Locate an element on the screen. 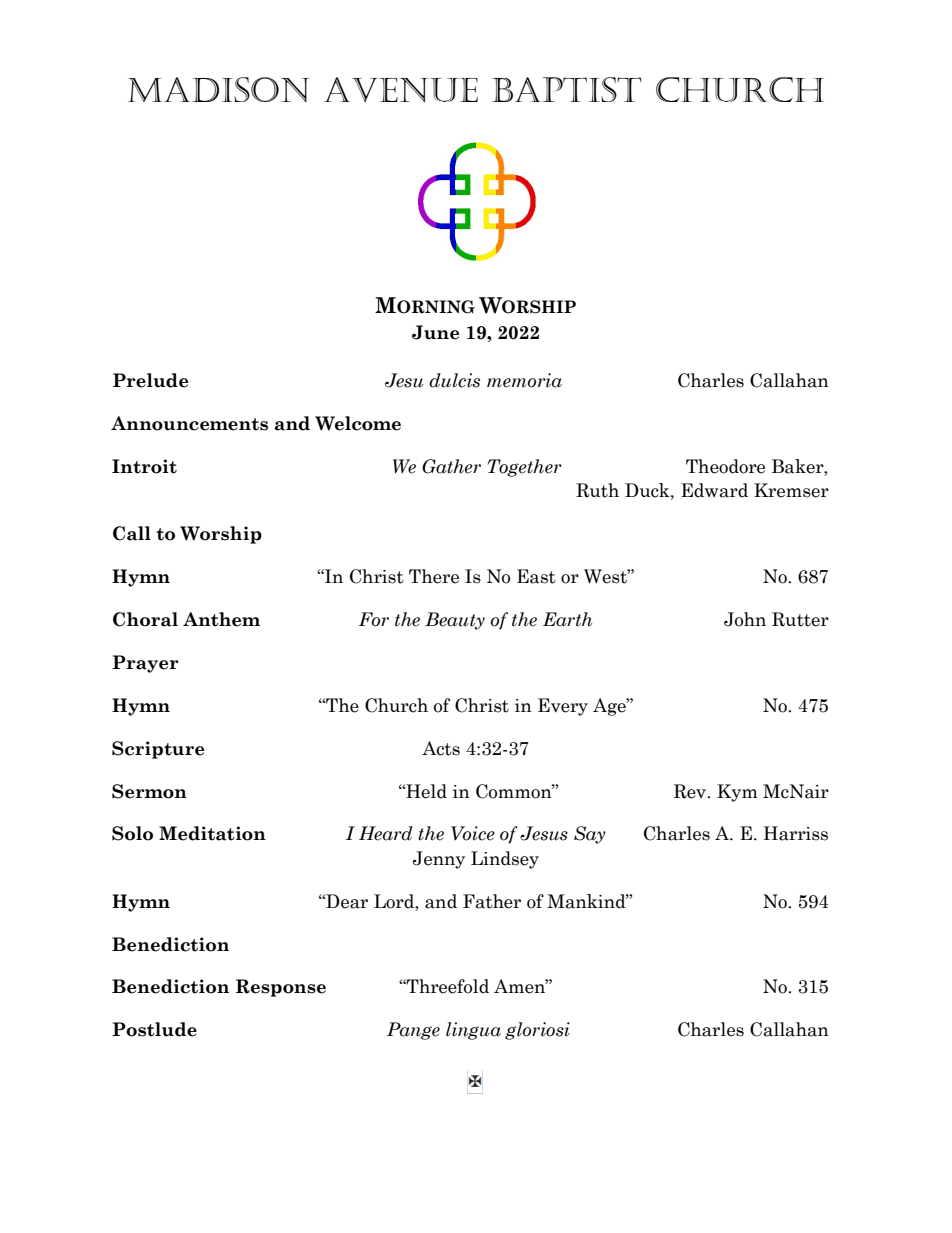 This screenshot has height=1233, width=952. Gather is located at coordinates (451, 466).
